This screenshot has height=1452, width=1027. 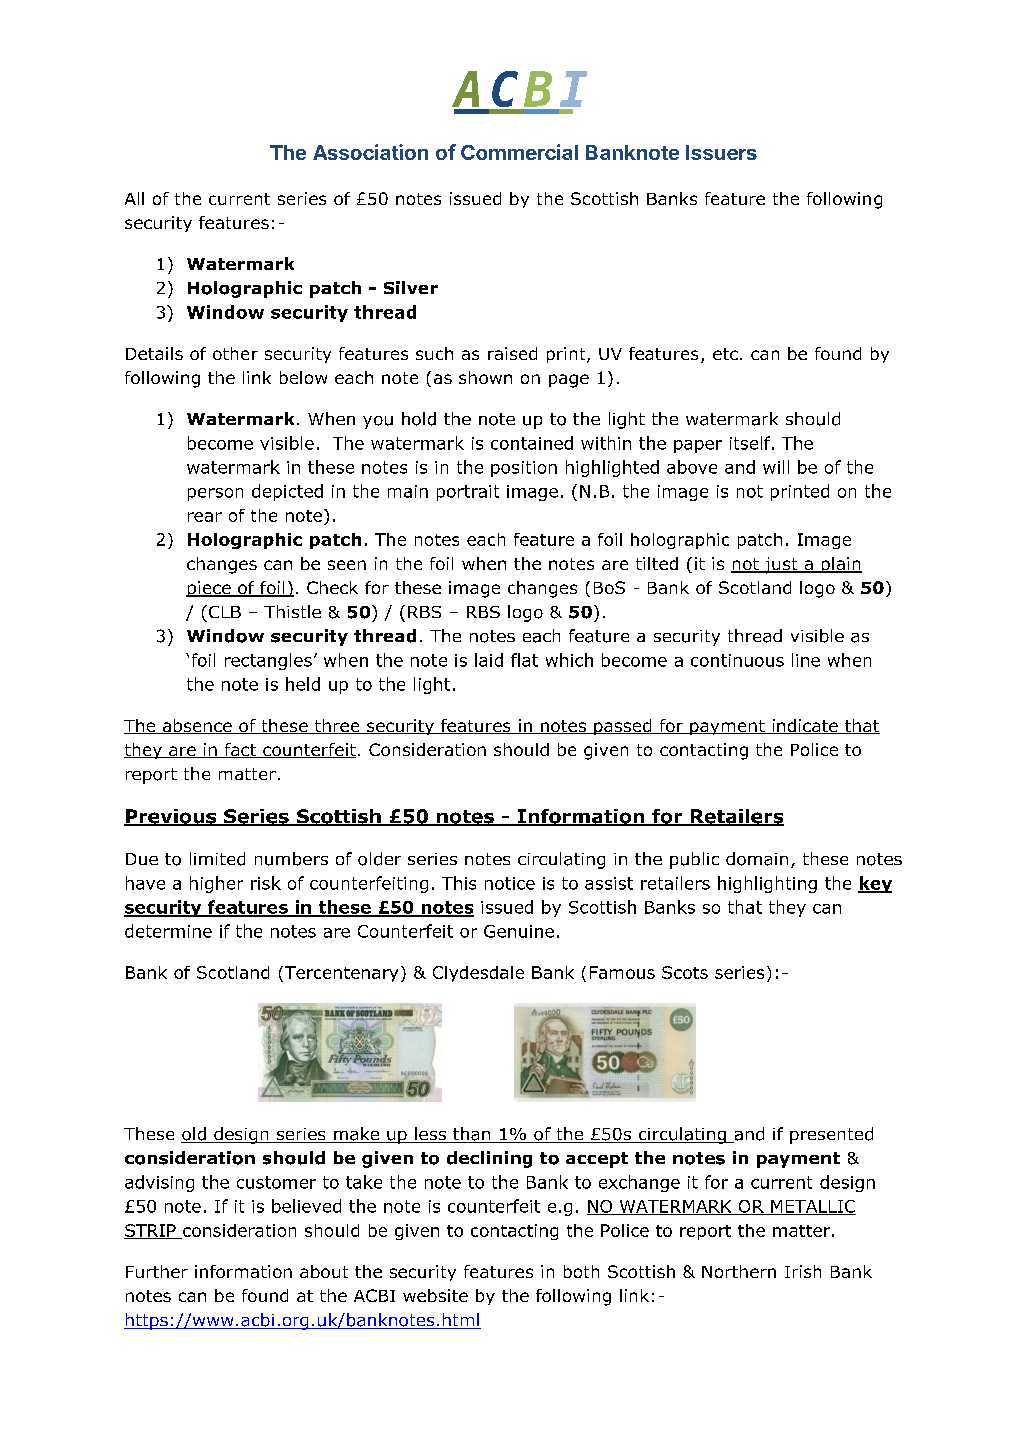 What do you see at coordinates (157, 1271) in the screenshot?
I see `Further` at bounding box center [157, 1271].
